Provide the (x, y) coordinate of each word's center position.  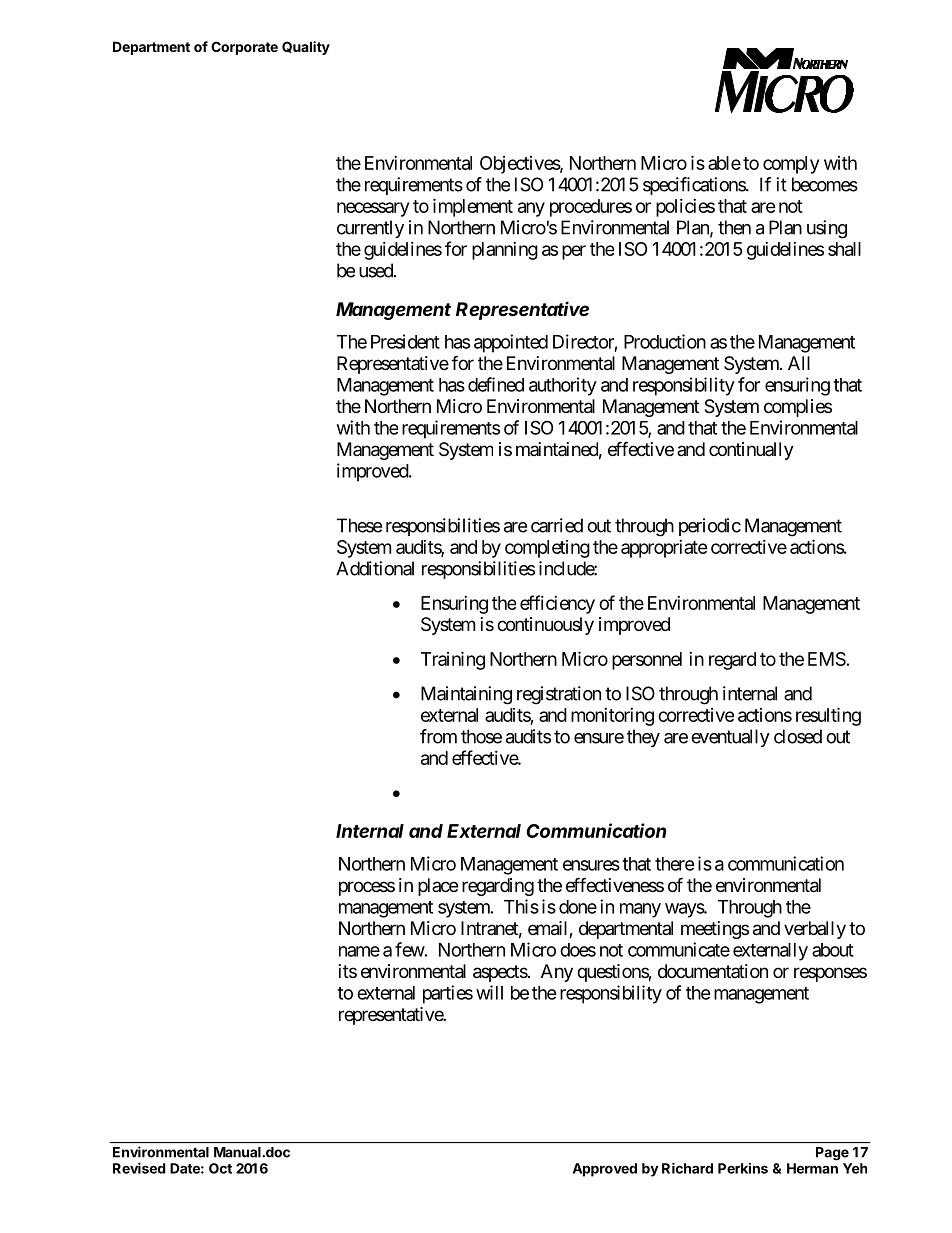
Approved (605, 1170)
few (410, 949)
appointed (511, 343)
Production (665, 341)
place (438, 887)
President (405, 341)
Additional (375, 568)
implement (473, 207)
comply (791, 165)
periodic (710, 527)
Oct (220, 1168)
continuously (545, 626)
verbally (815, 930)
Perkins (743, 1168)
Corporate (244, 48)
